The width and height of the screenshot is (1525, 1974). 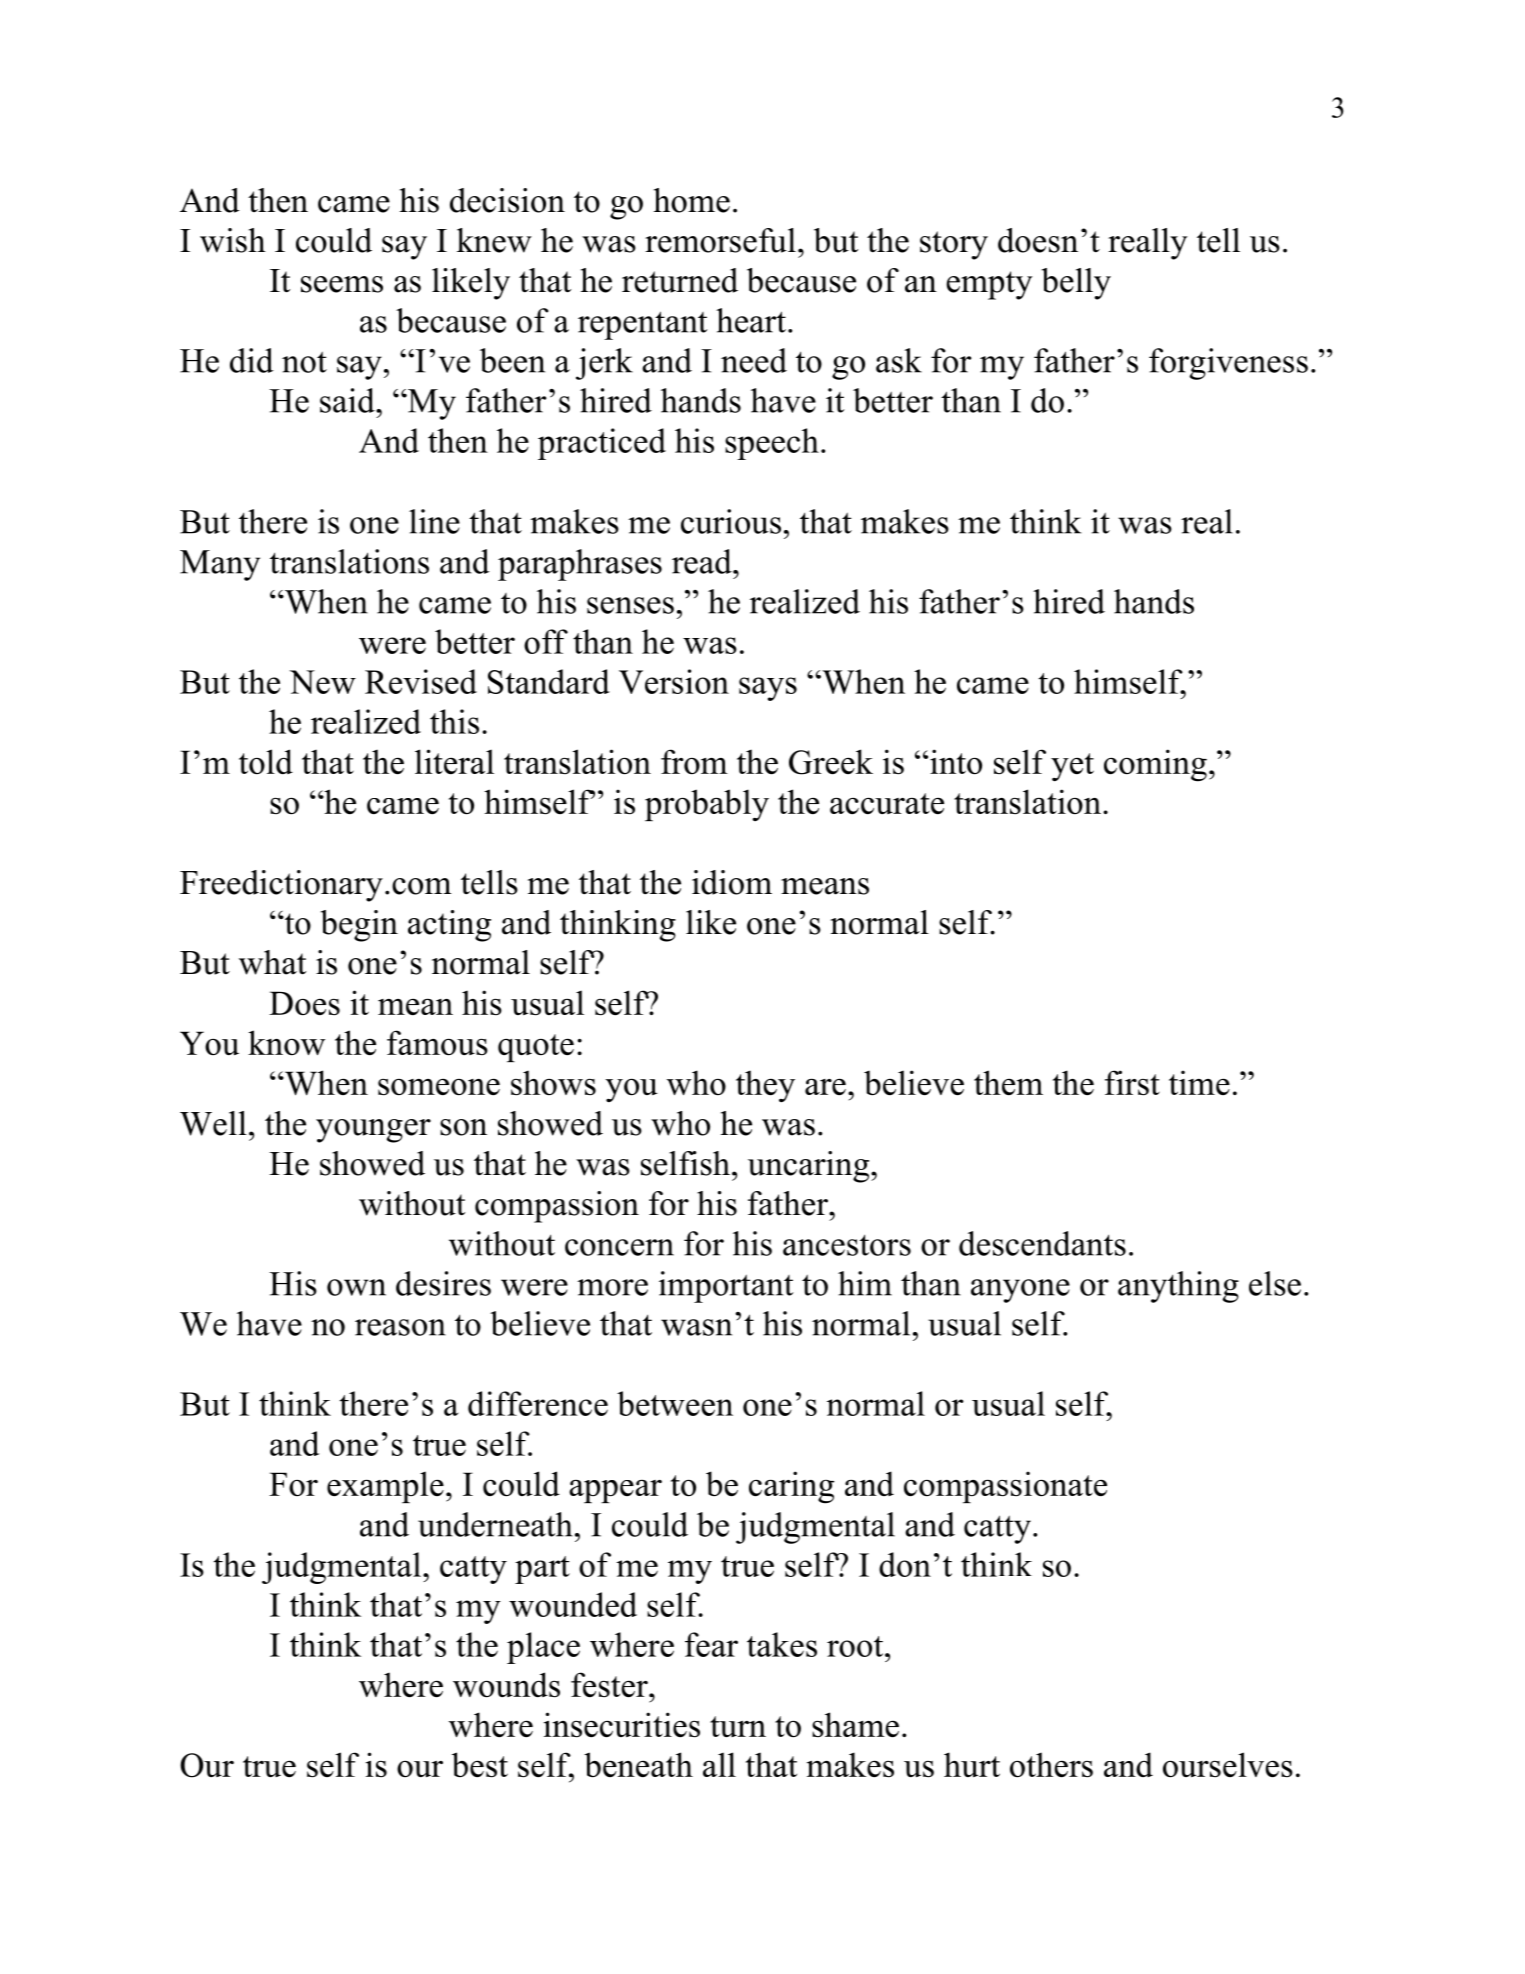 What do you see at coordinates (720, 240) in the screenshot?
I see `remorseful` at bounding box center [720, 240].
